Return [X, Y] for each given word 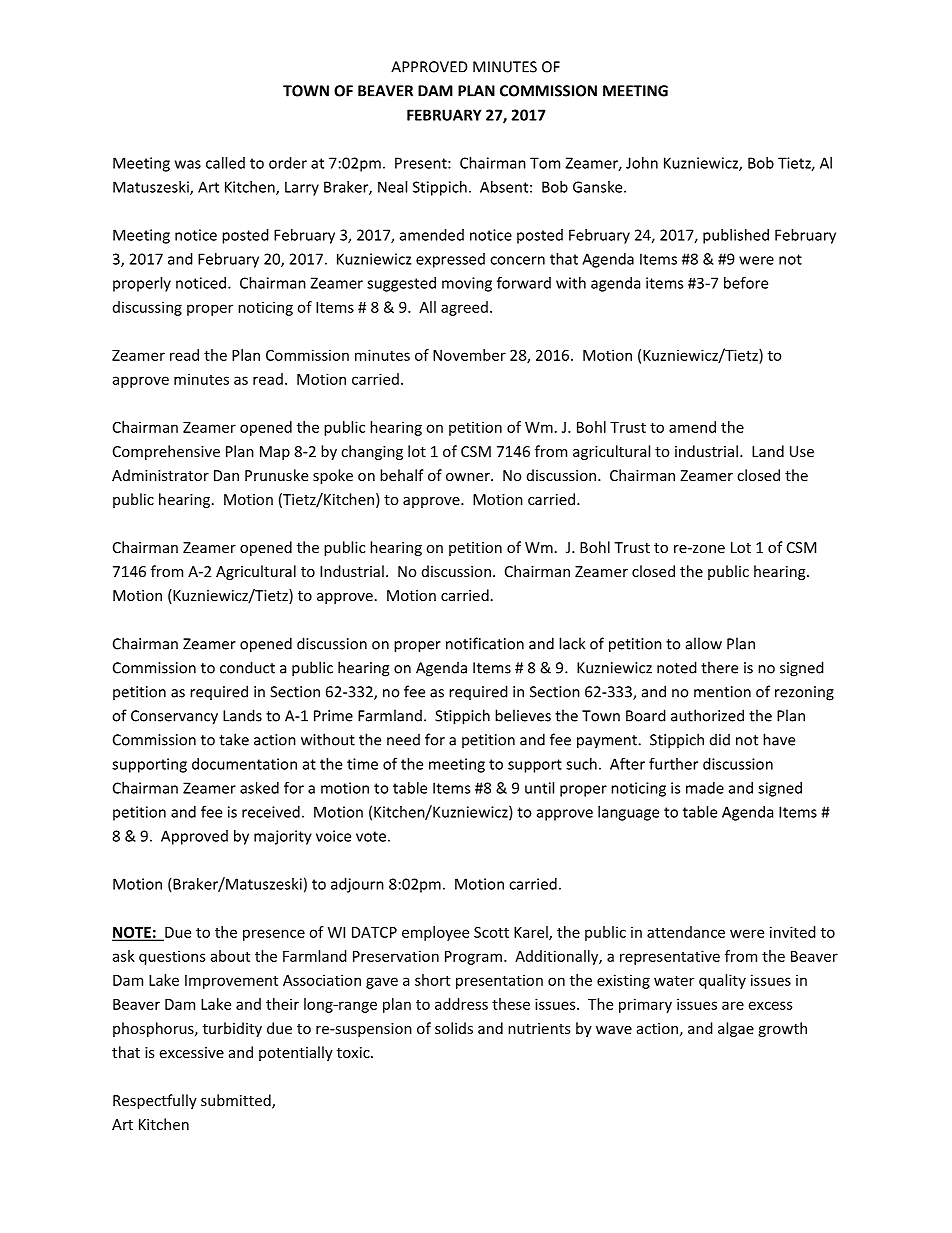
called [225, 163]
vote [371, 836]
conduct [247, 667]
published [736, 236]
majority [283, 837]
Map [275, 453]
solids [454, 1028]
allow [704, 643]
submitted [237, 1101]
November [469, 355]
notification [485, 643]
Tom [545, 163]
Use [802, 451]
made [705, 788]
